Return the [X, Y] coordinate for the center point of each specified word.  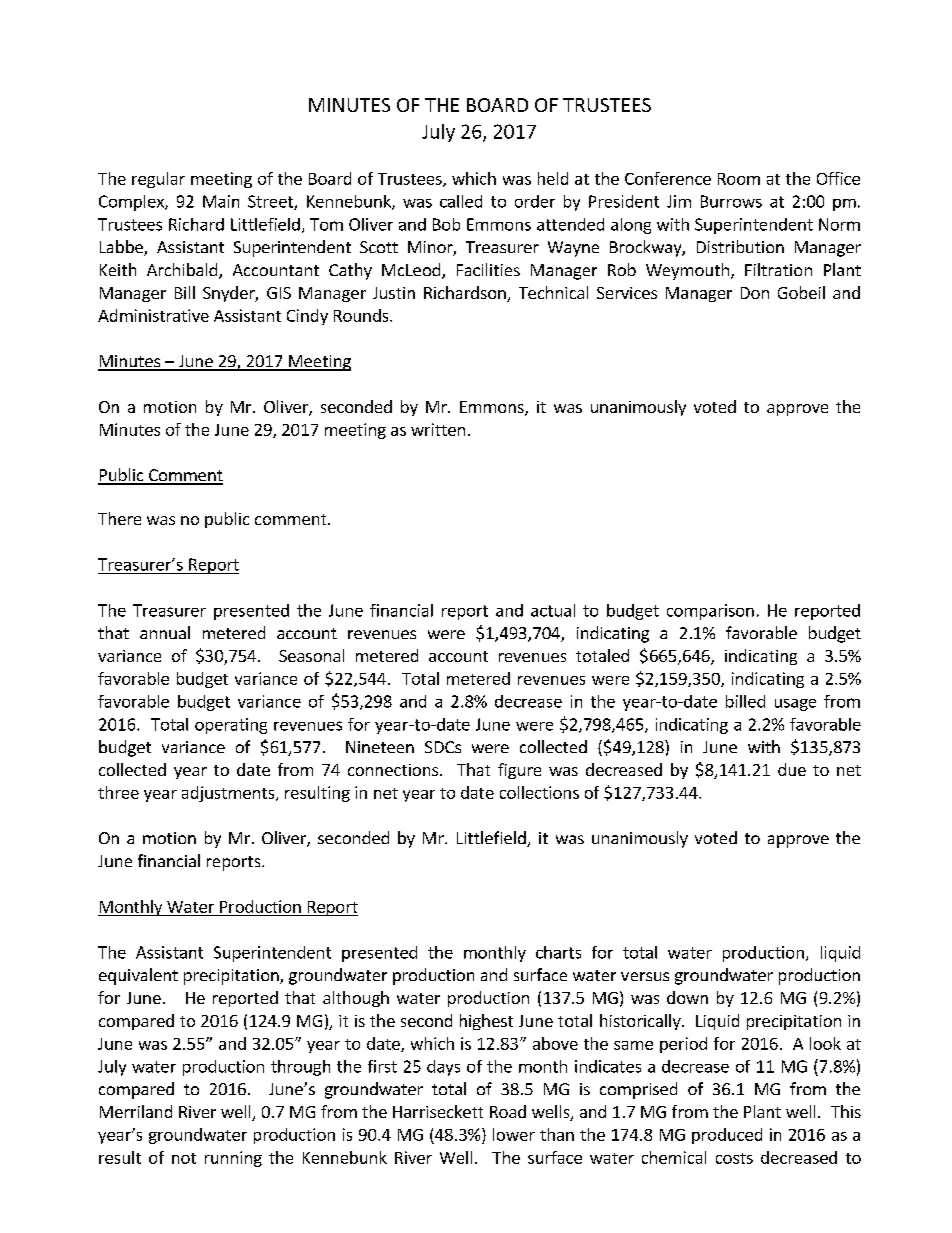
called [461, 201]
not [184, 1158]
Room [739, 179]
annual [165, 632]
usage [795, 705]
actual [553, 610]
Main [221, 201]
